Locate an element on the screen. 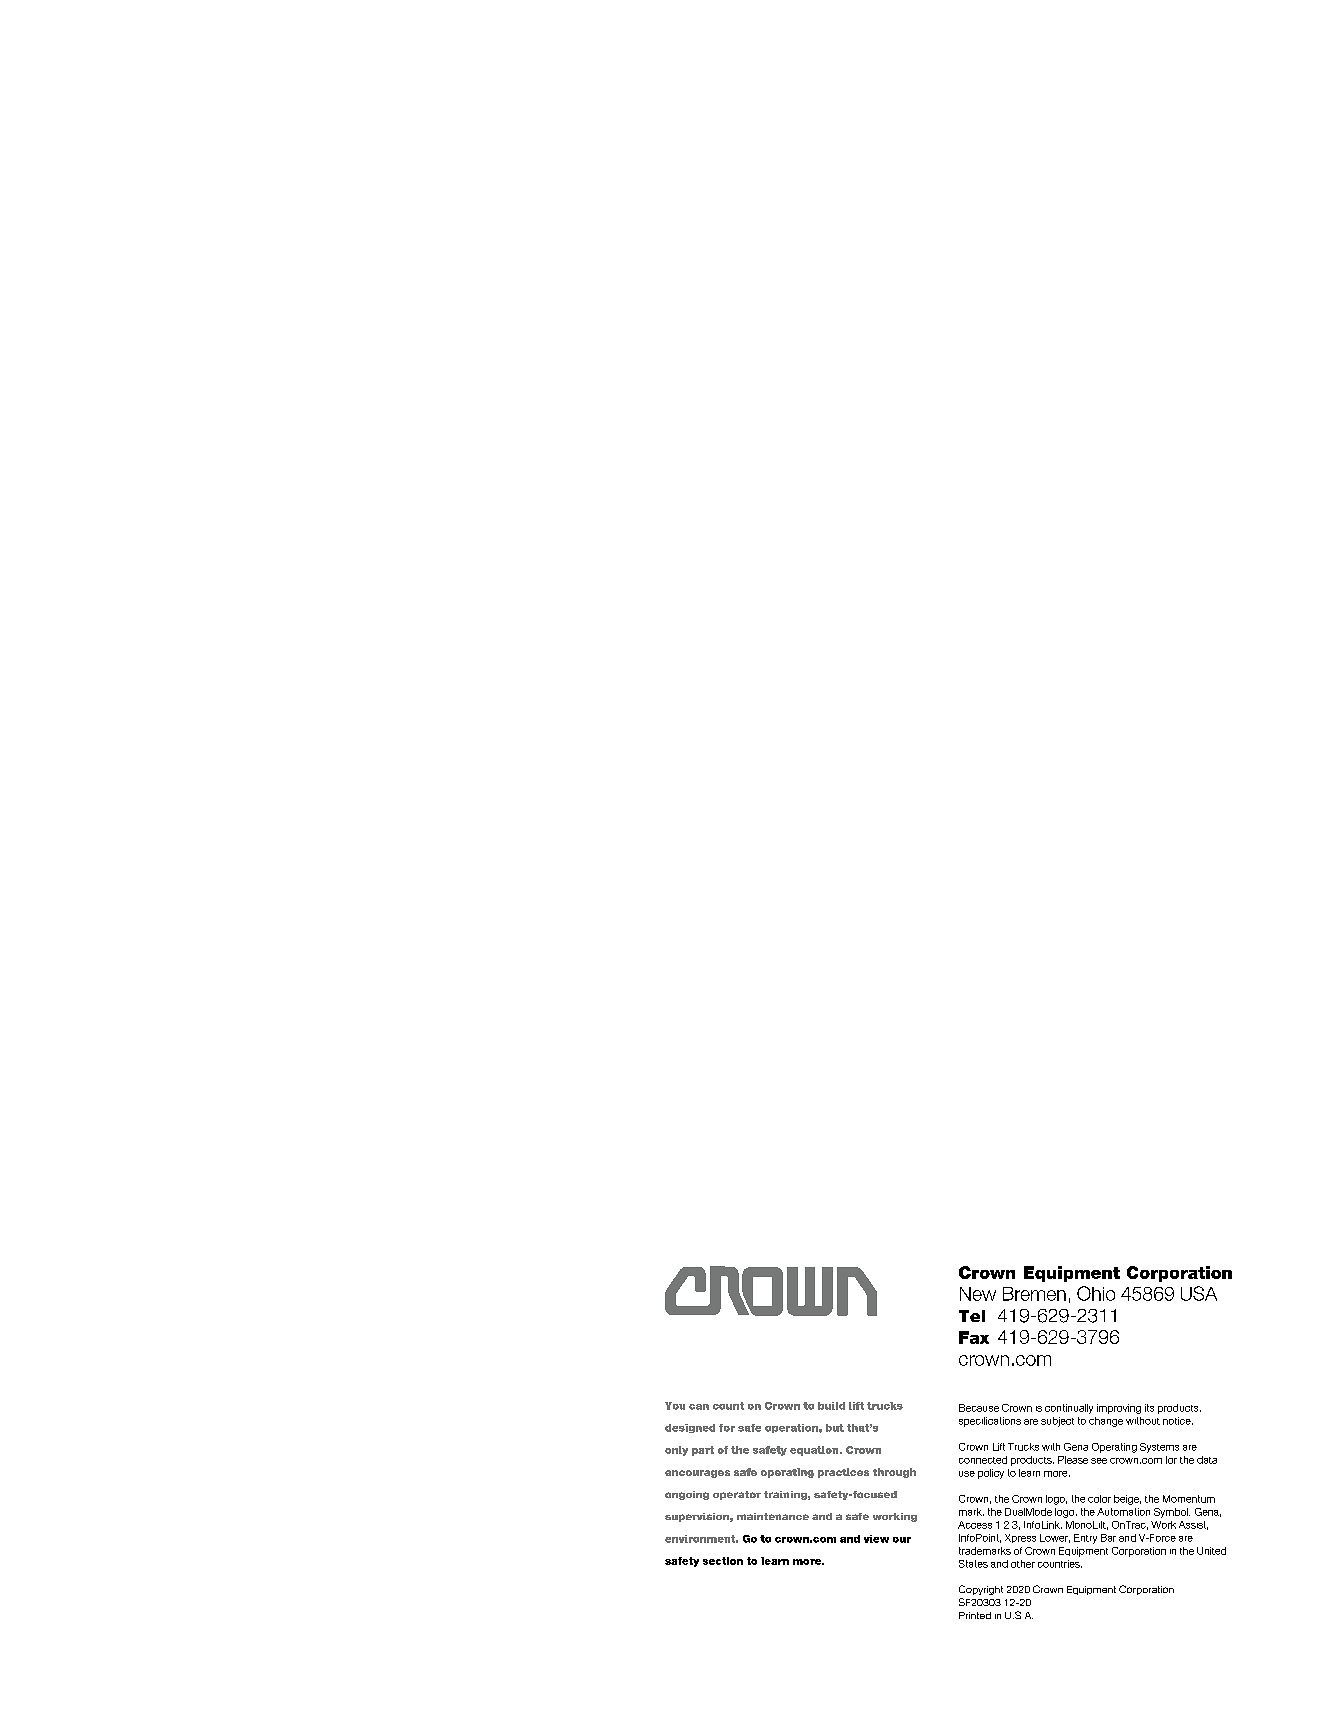 Image resolution: width=1324 pixels, height=1714 pixels. can is located at coordinates (699, 1407).
